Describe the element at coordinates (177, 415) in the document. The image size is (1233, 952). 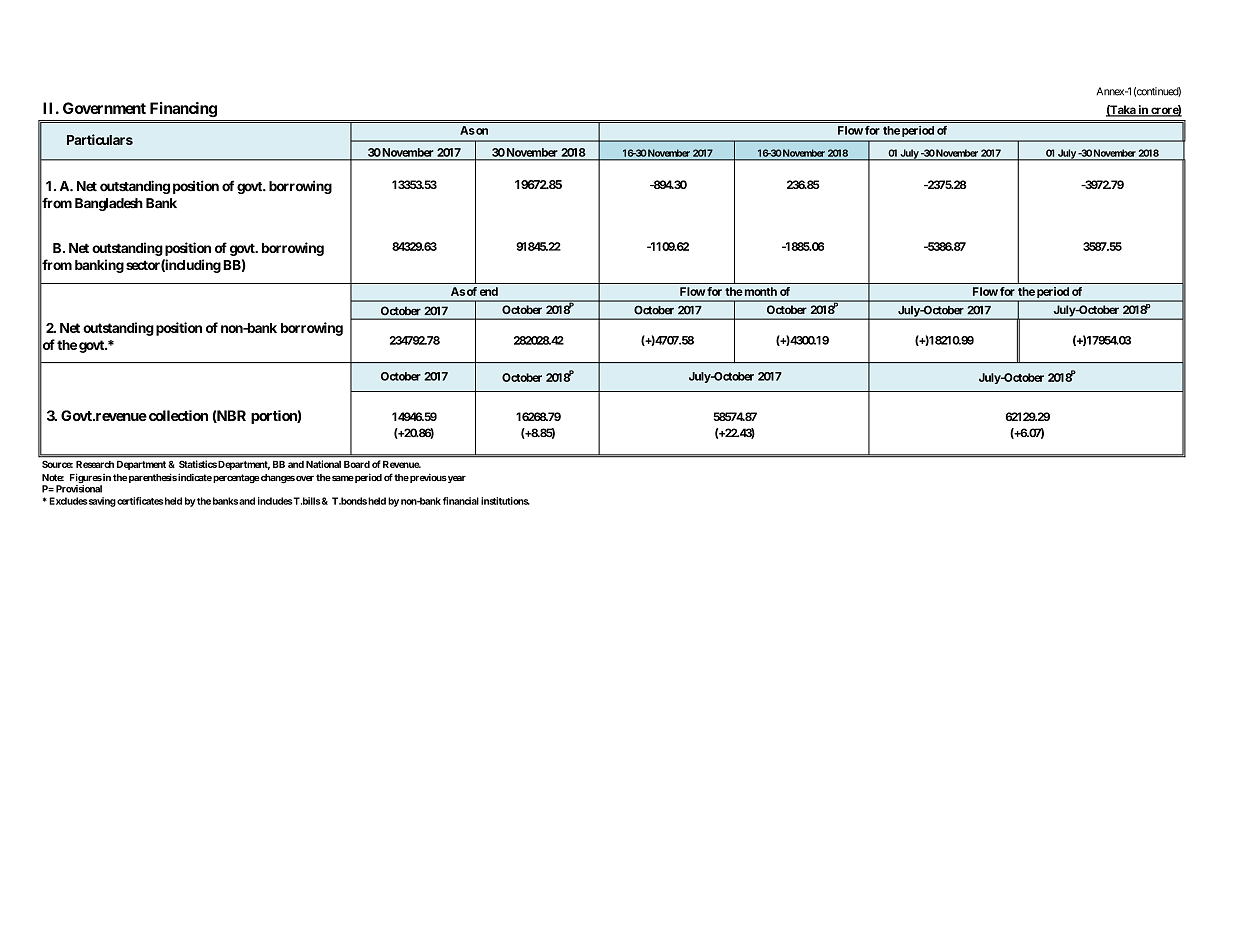
I see `collection` at that location.
